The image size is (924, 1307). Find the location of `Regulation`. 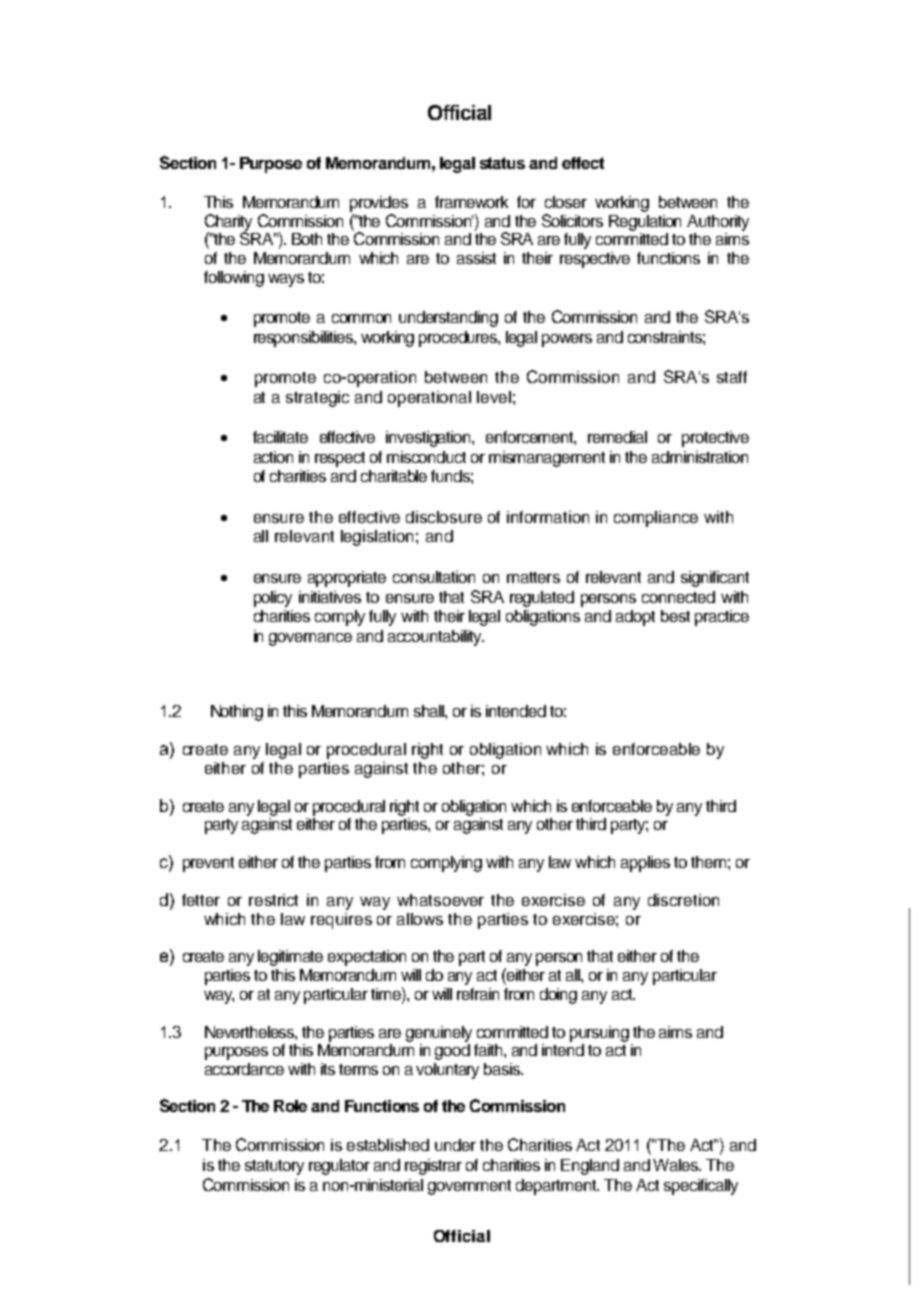

Regulation is located at coordinates (645, 223).
